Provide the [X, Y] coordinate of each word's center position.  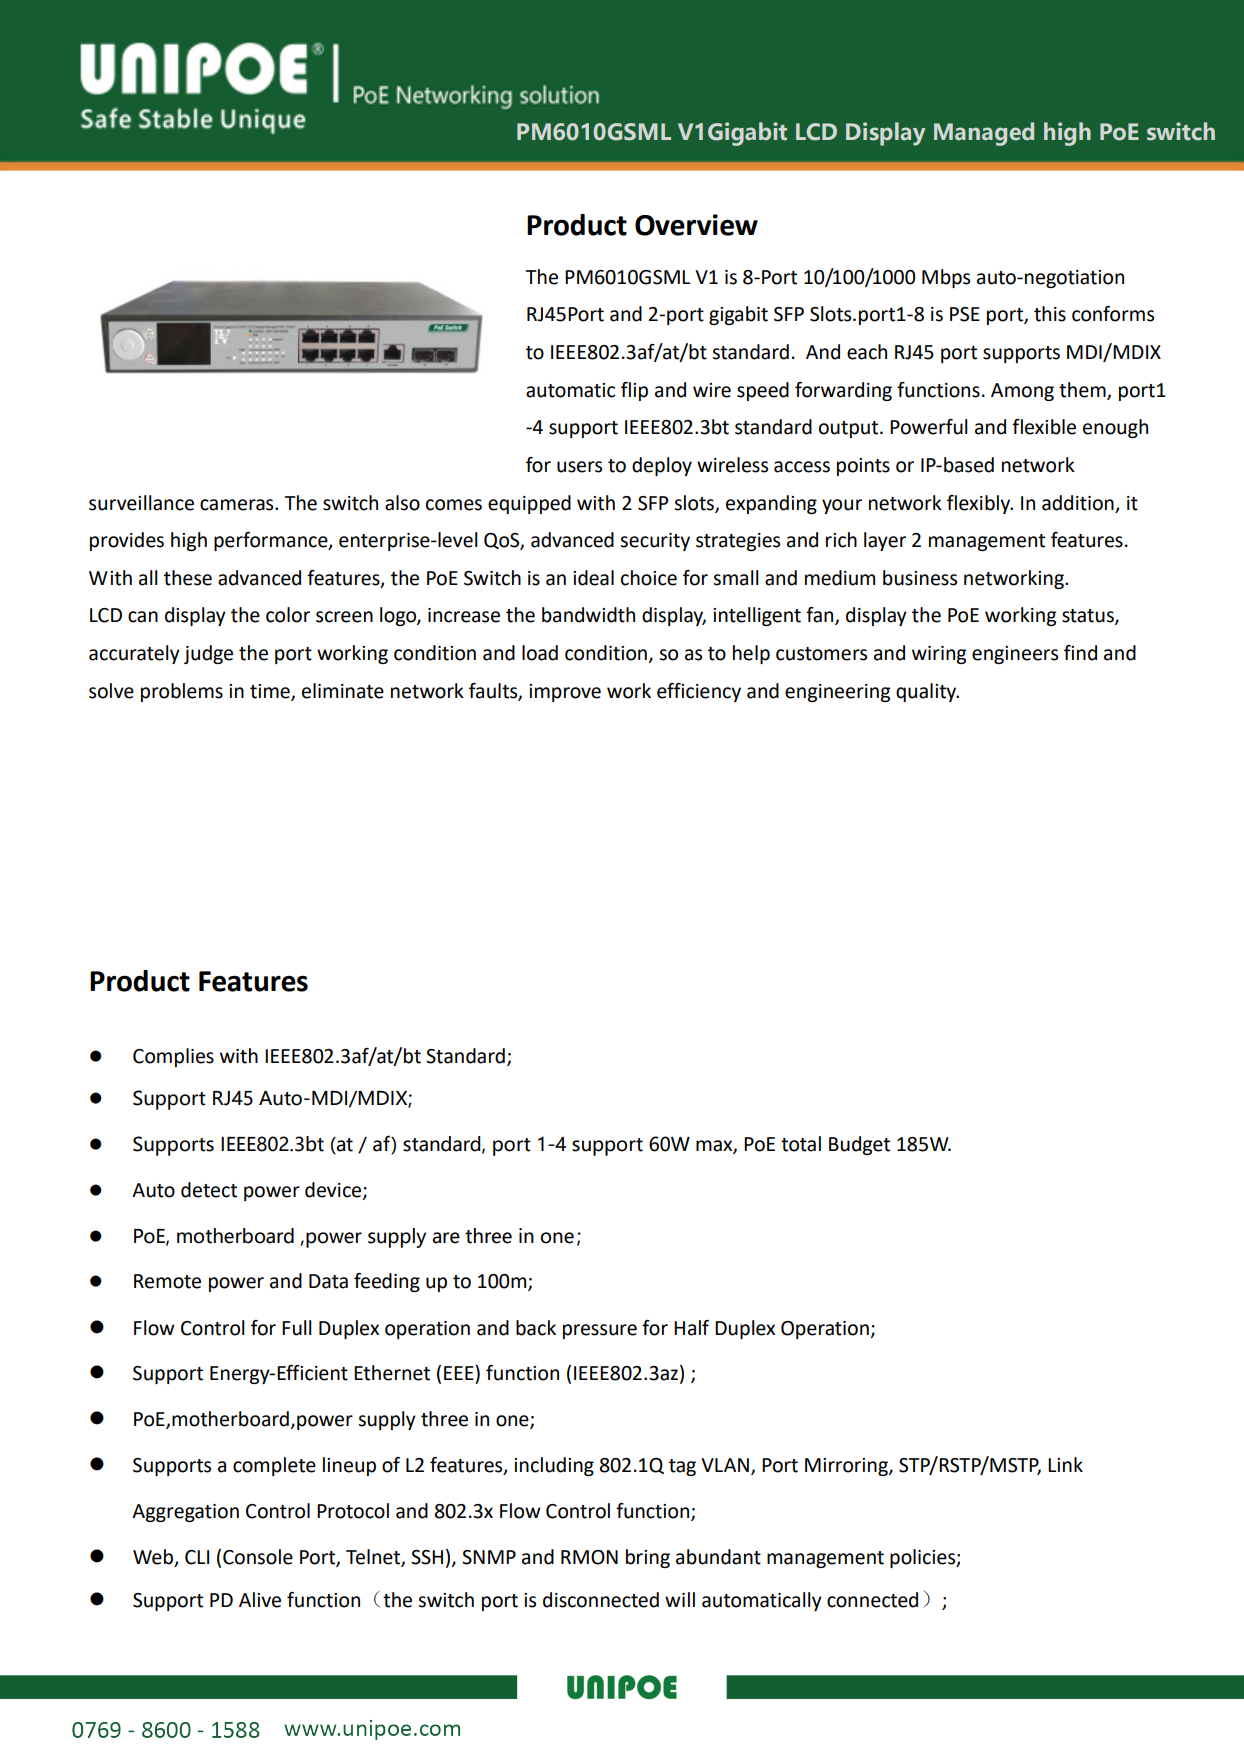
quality [927, 692]
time [271, 692]
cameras [238, 505]
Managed [984, 134]
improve [565, 693]
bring [648, 1558]
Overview [696, 225]
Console [258, 1557]
